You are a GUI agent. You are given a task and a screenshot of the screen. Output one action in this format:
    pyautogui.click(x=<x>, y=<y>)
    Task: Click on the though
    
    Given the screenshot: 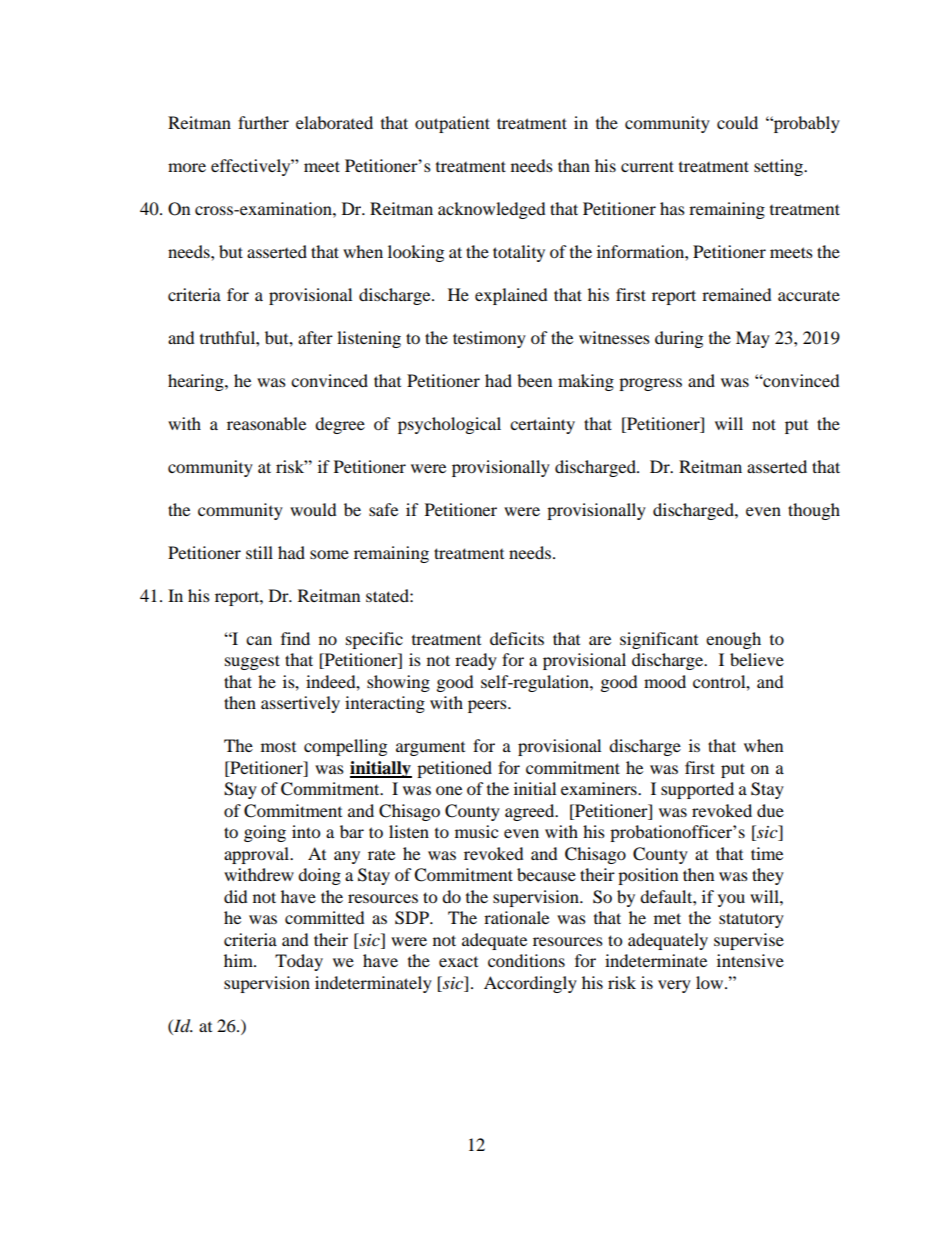 What is the action you would take?
    pyautogui.click(x=814, y=511)
